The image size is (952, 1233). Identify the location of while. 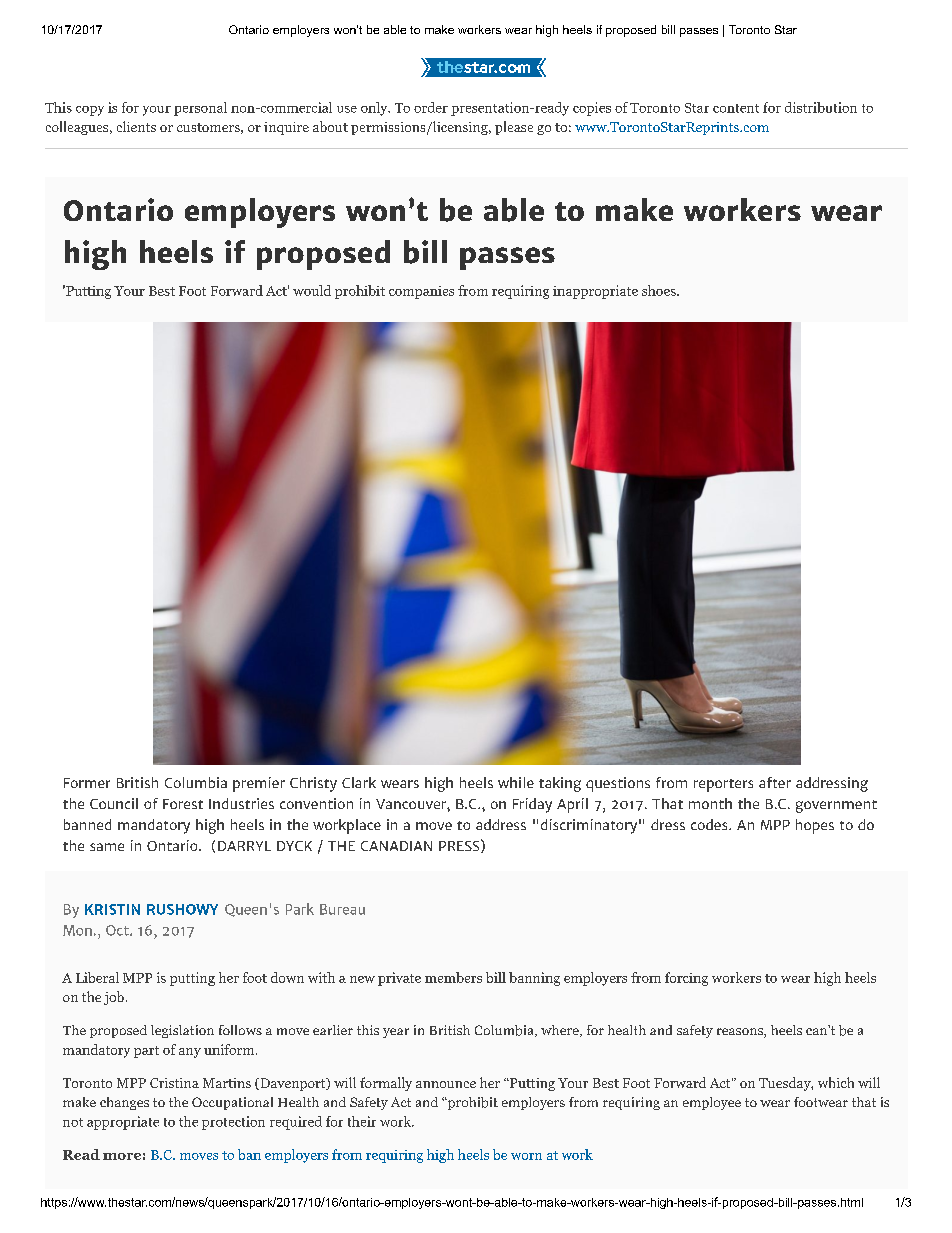
(516, 782).
